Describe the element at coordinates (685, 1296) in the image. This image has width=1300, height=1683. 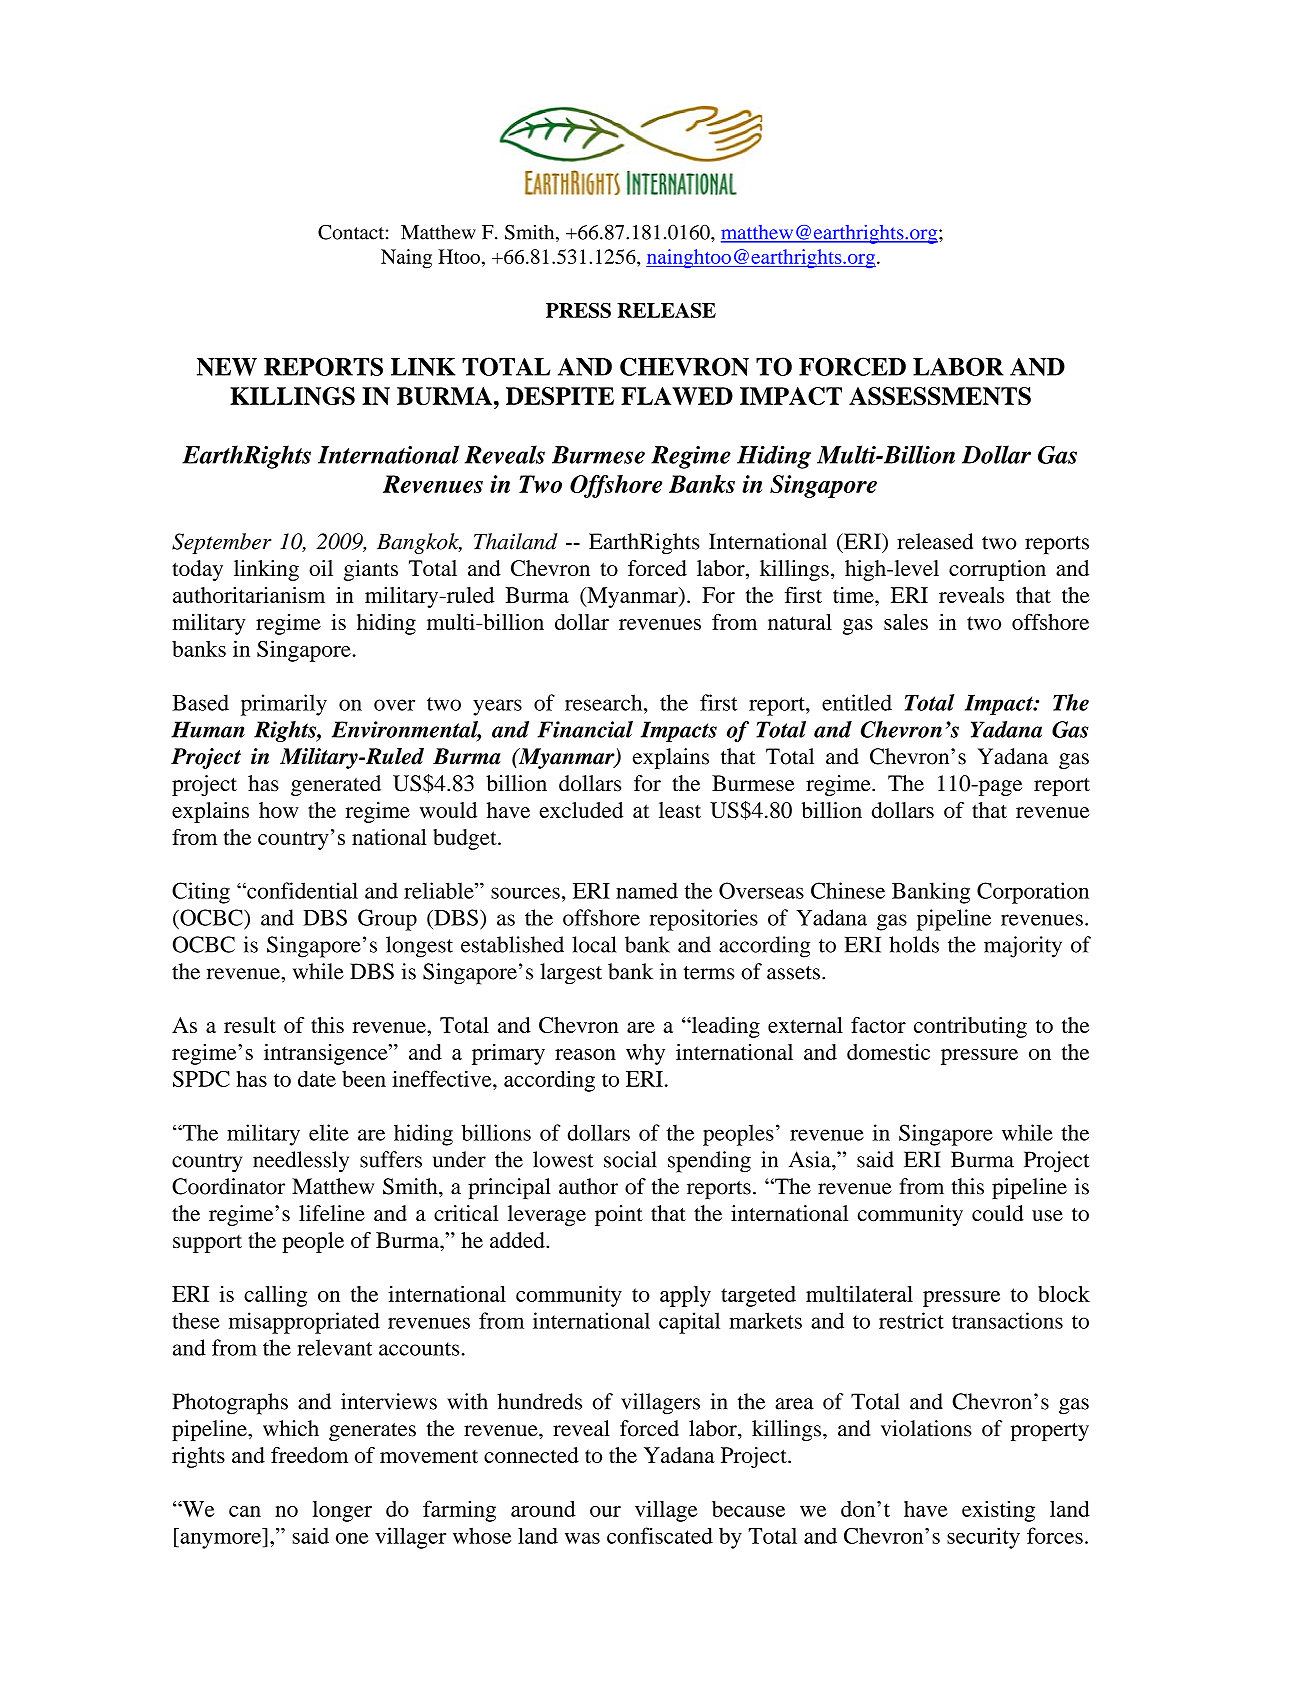
I see `apply` at that location.
